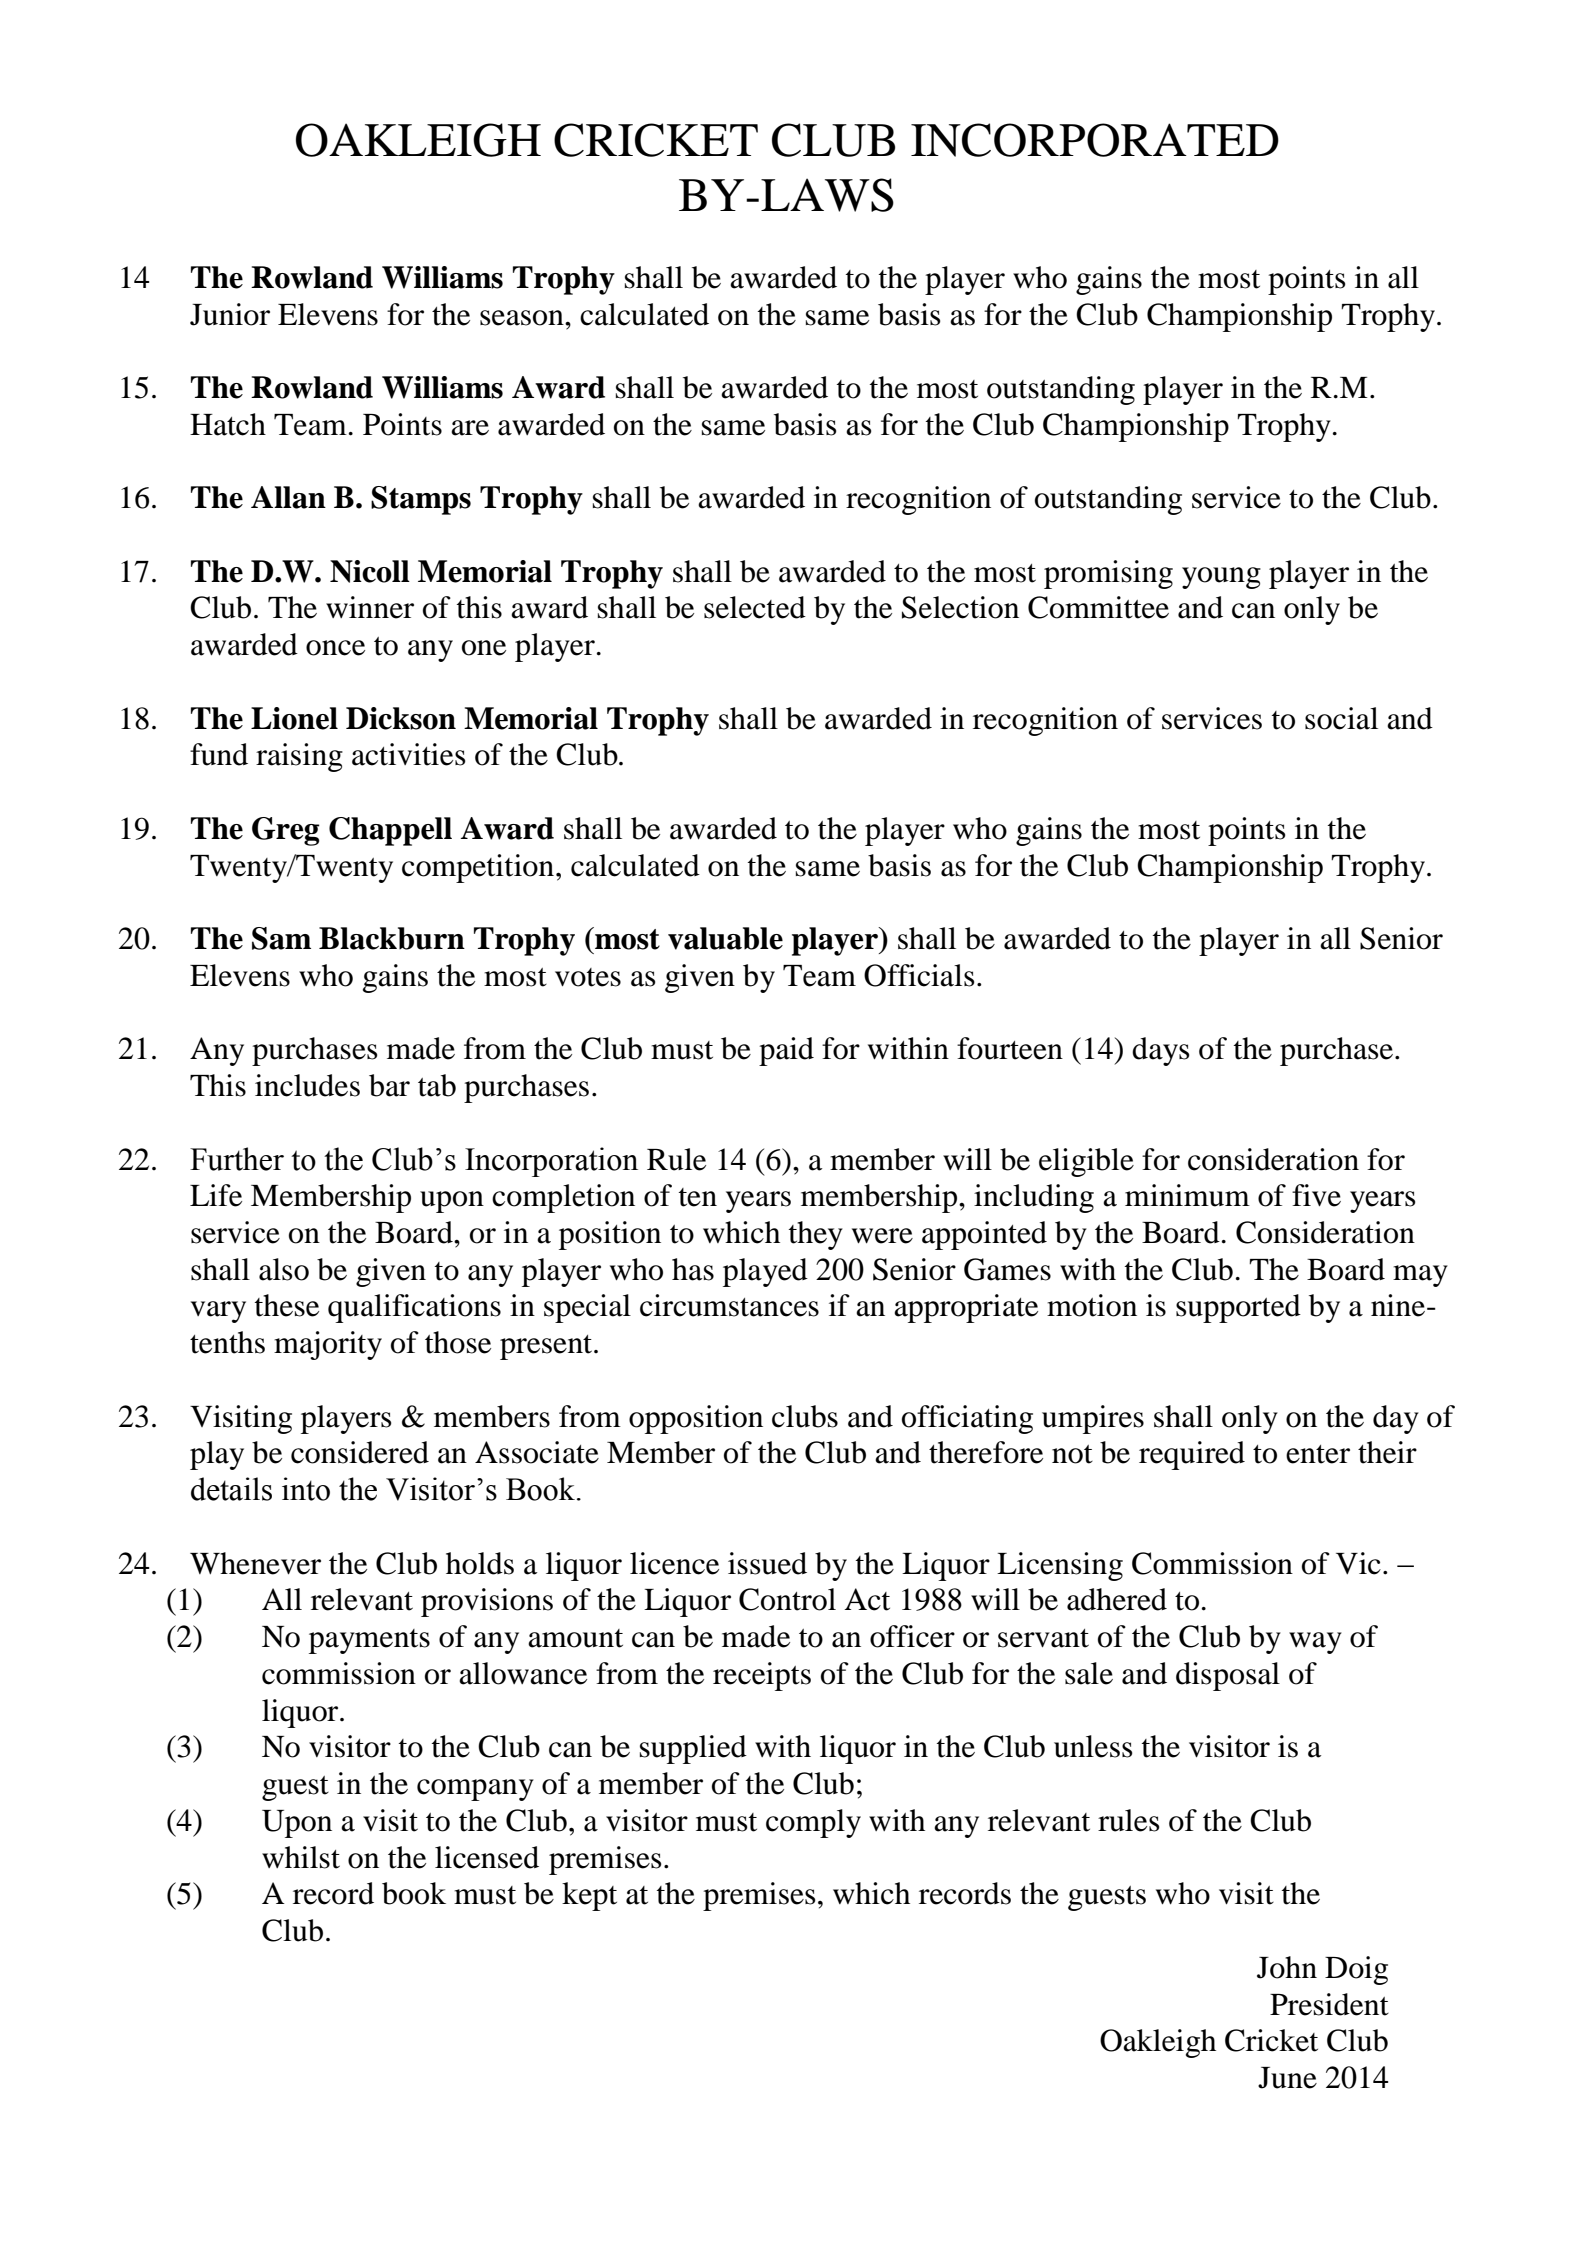 The height and width of the image is (2241, 1584). Describe the element at coordinates (1095, 140) in the image. I see `INCORPORATED` at that location.
